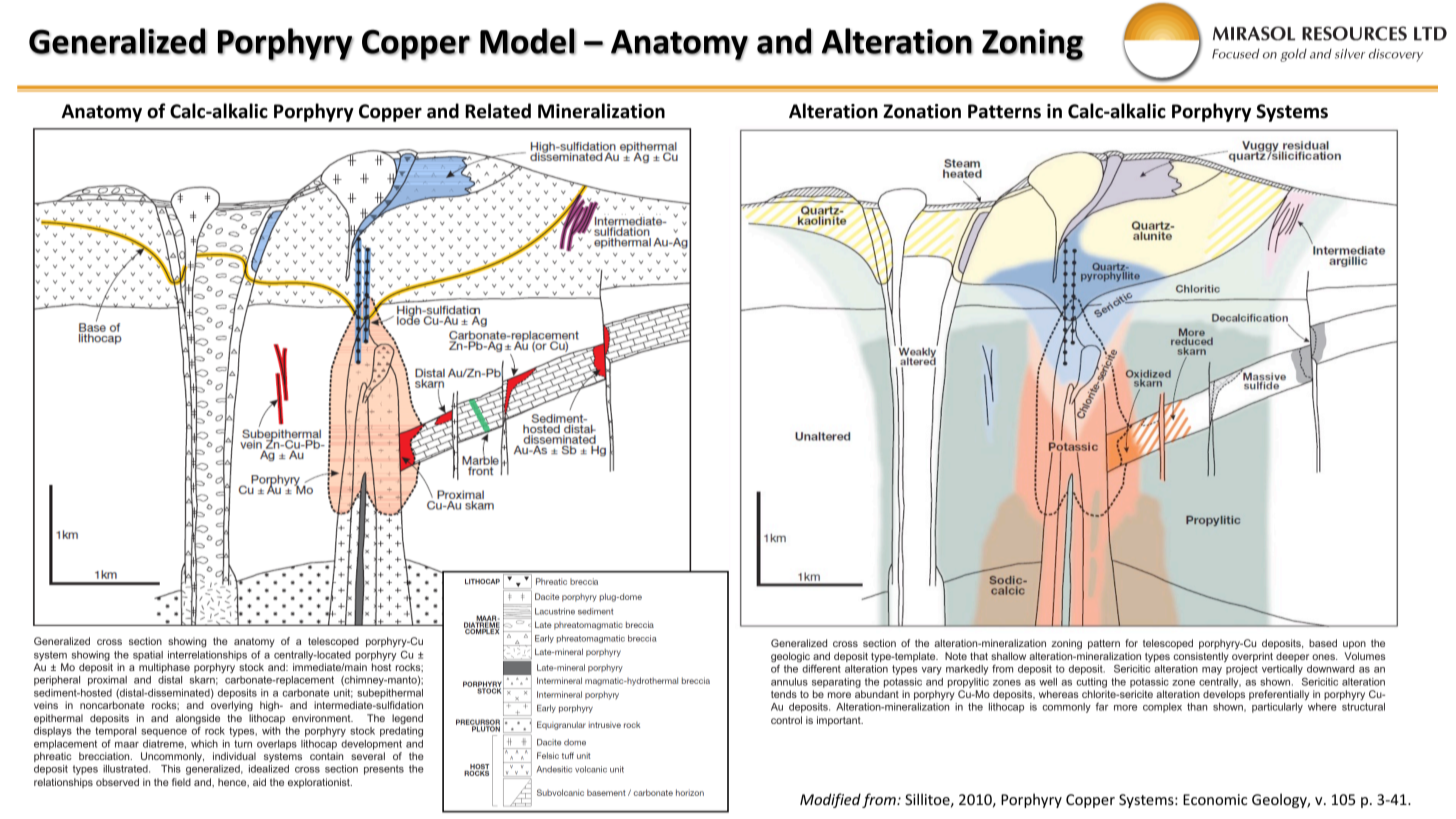 The height and width of the image is (819, 1456). Describe the element at coordinates (1131, 643) in the image. I see `for` at that location.
